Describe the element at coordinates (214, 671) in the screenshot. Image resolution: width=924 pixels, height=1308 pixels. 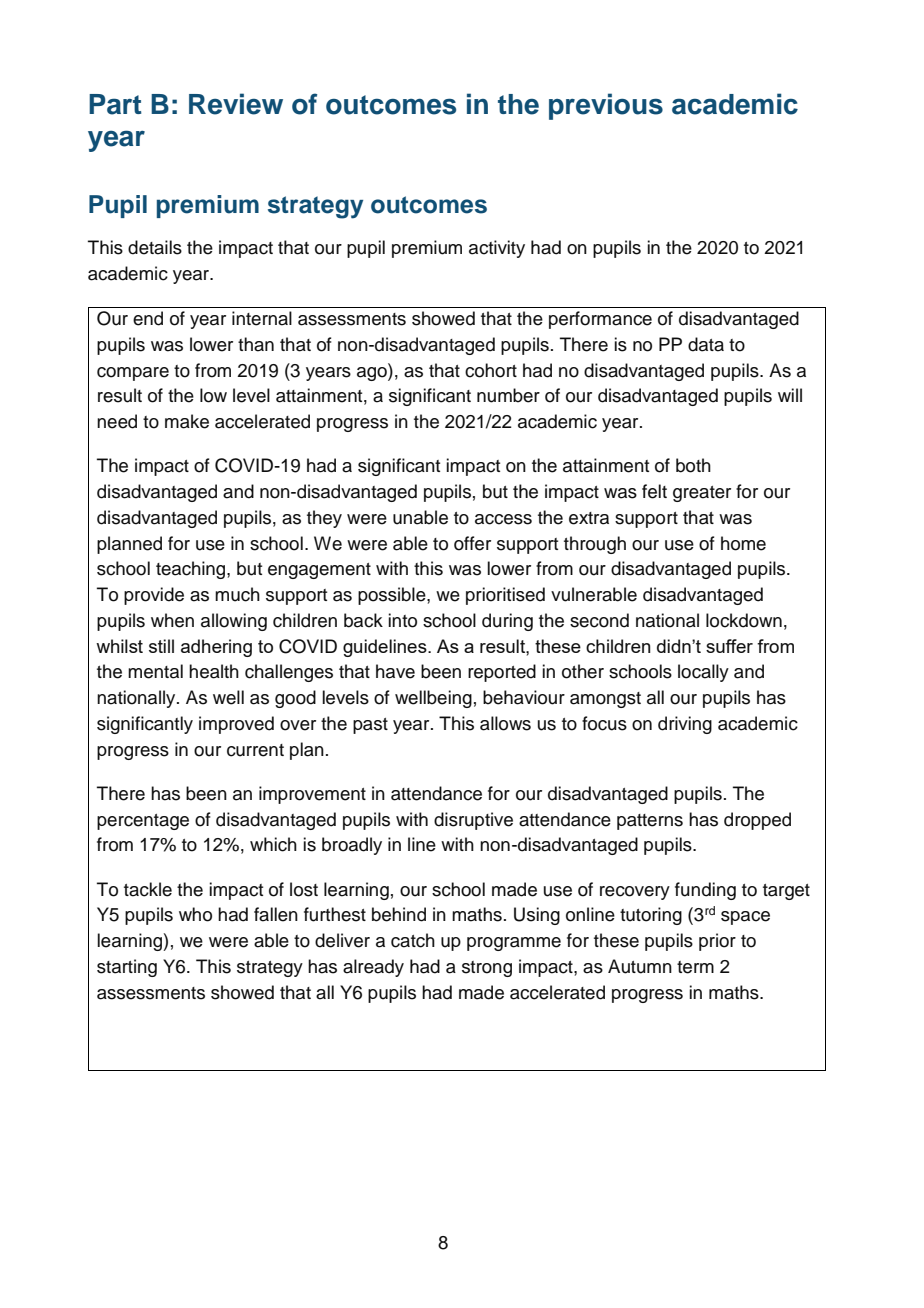
I see `health` at that location.
